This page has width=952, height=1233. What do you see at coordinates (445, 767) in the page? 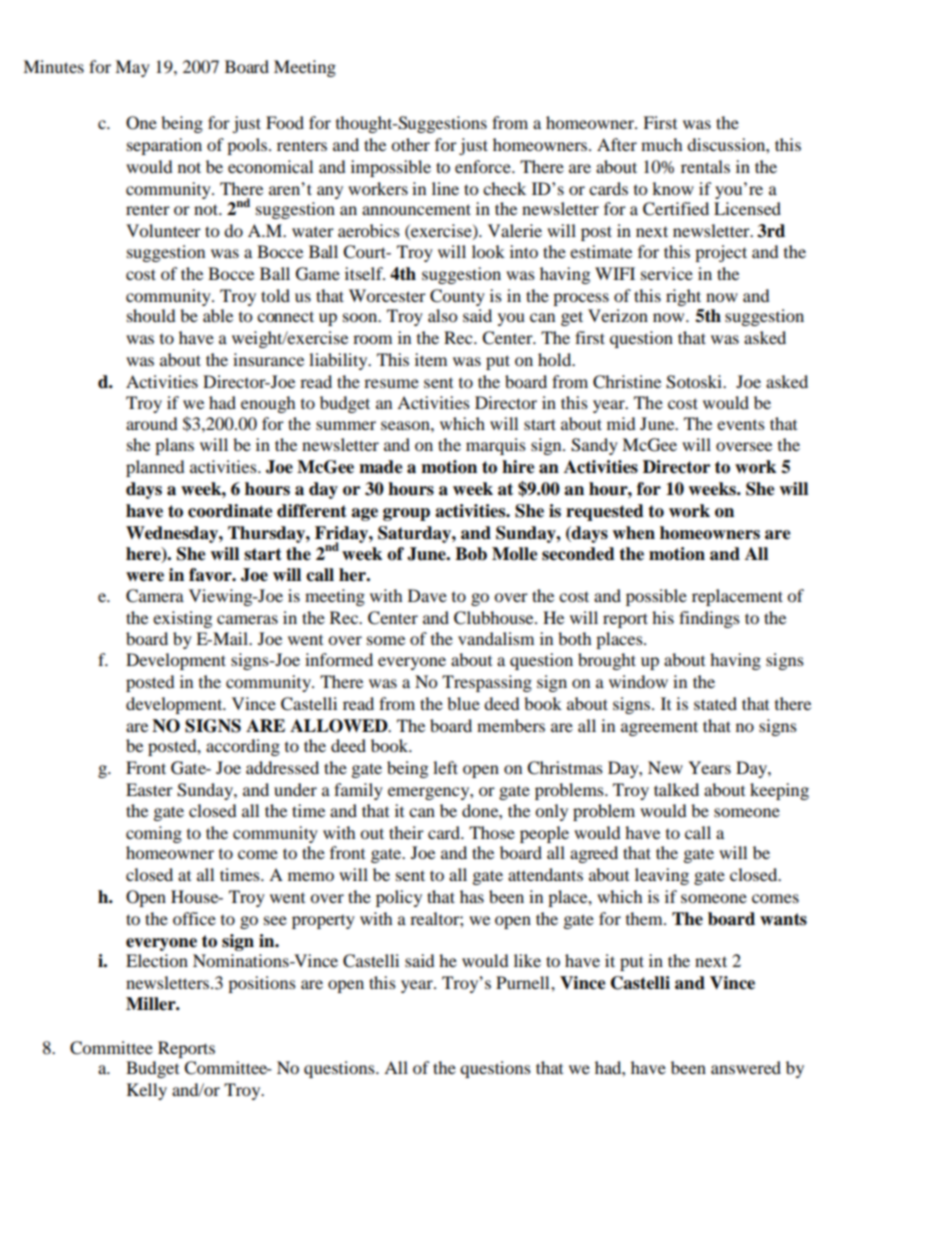
I see `left` at bounding box center [445, 767].
